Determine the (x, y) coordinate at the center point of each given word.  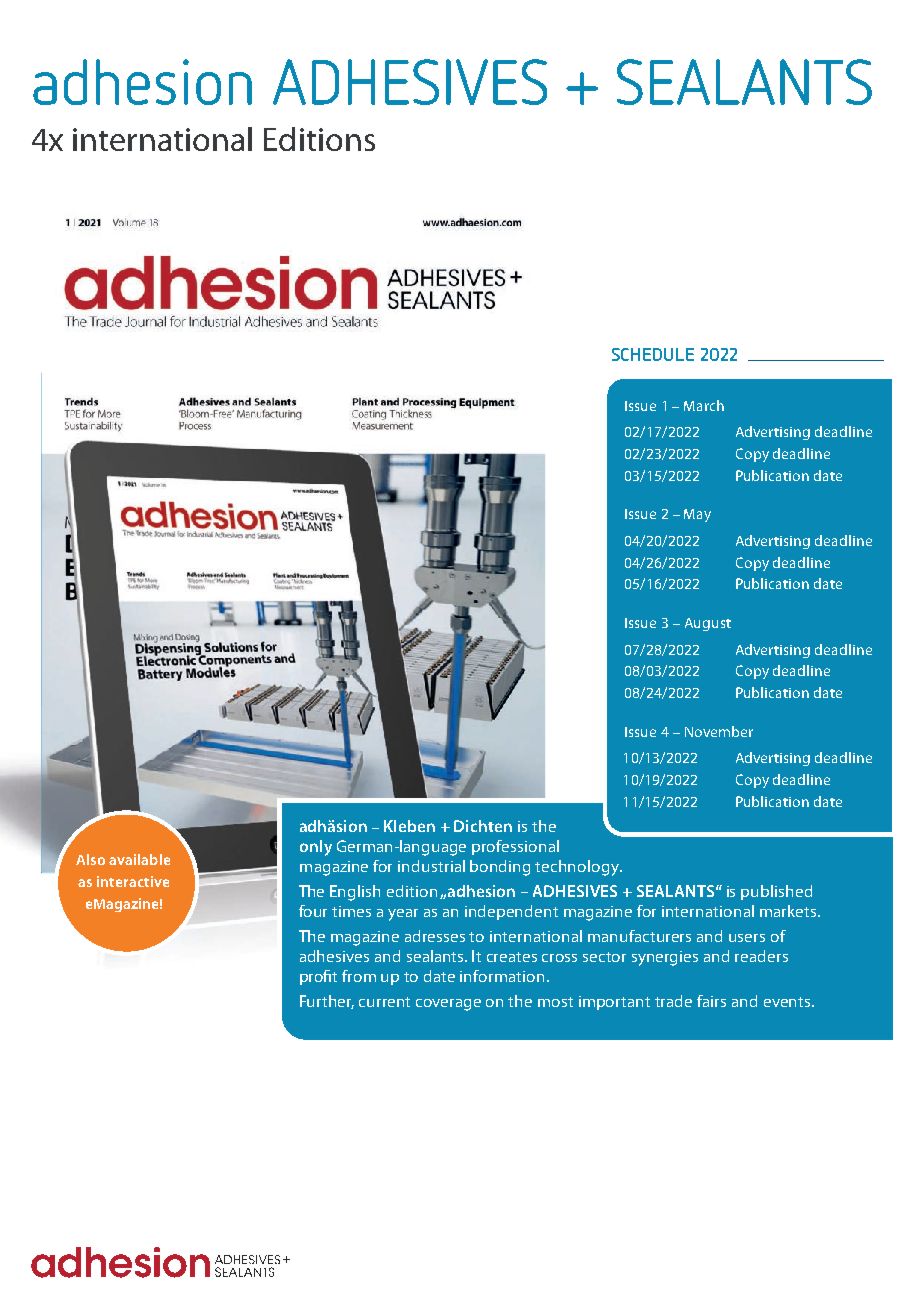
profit (318, 977)
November (719, 731)
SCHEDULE (653, 354)
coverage (448, 1005)
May (697, 515)
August (708, 624)
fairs (711, 1001)
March (704, 405)
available (139, 859)
